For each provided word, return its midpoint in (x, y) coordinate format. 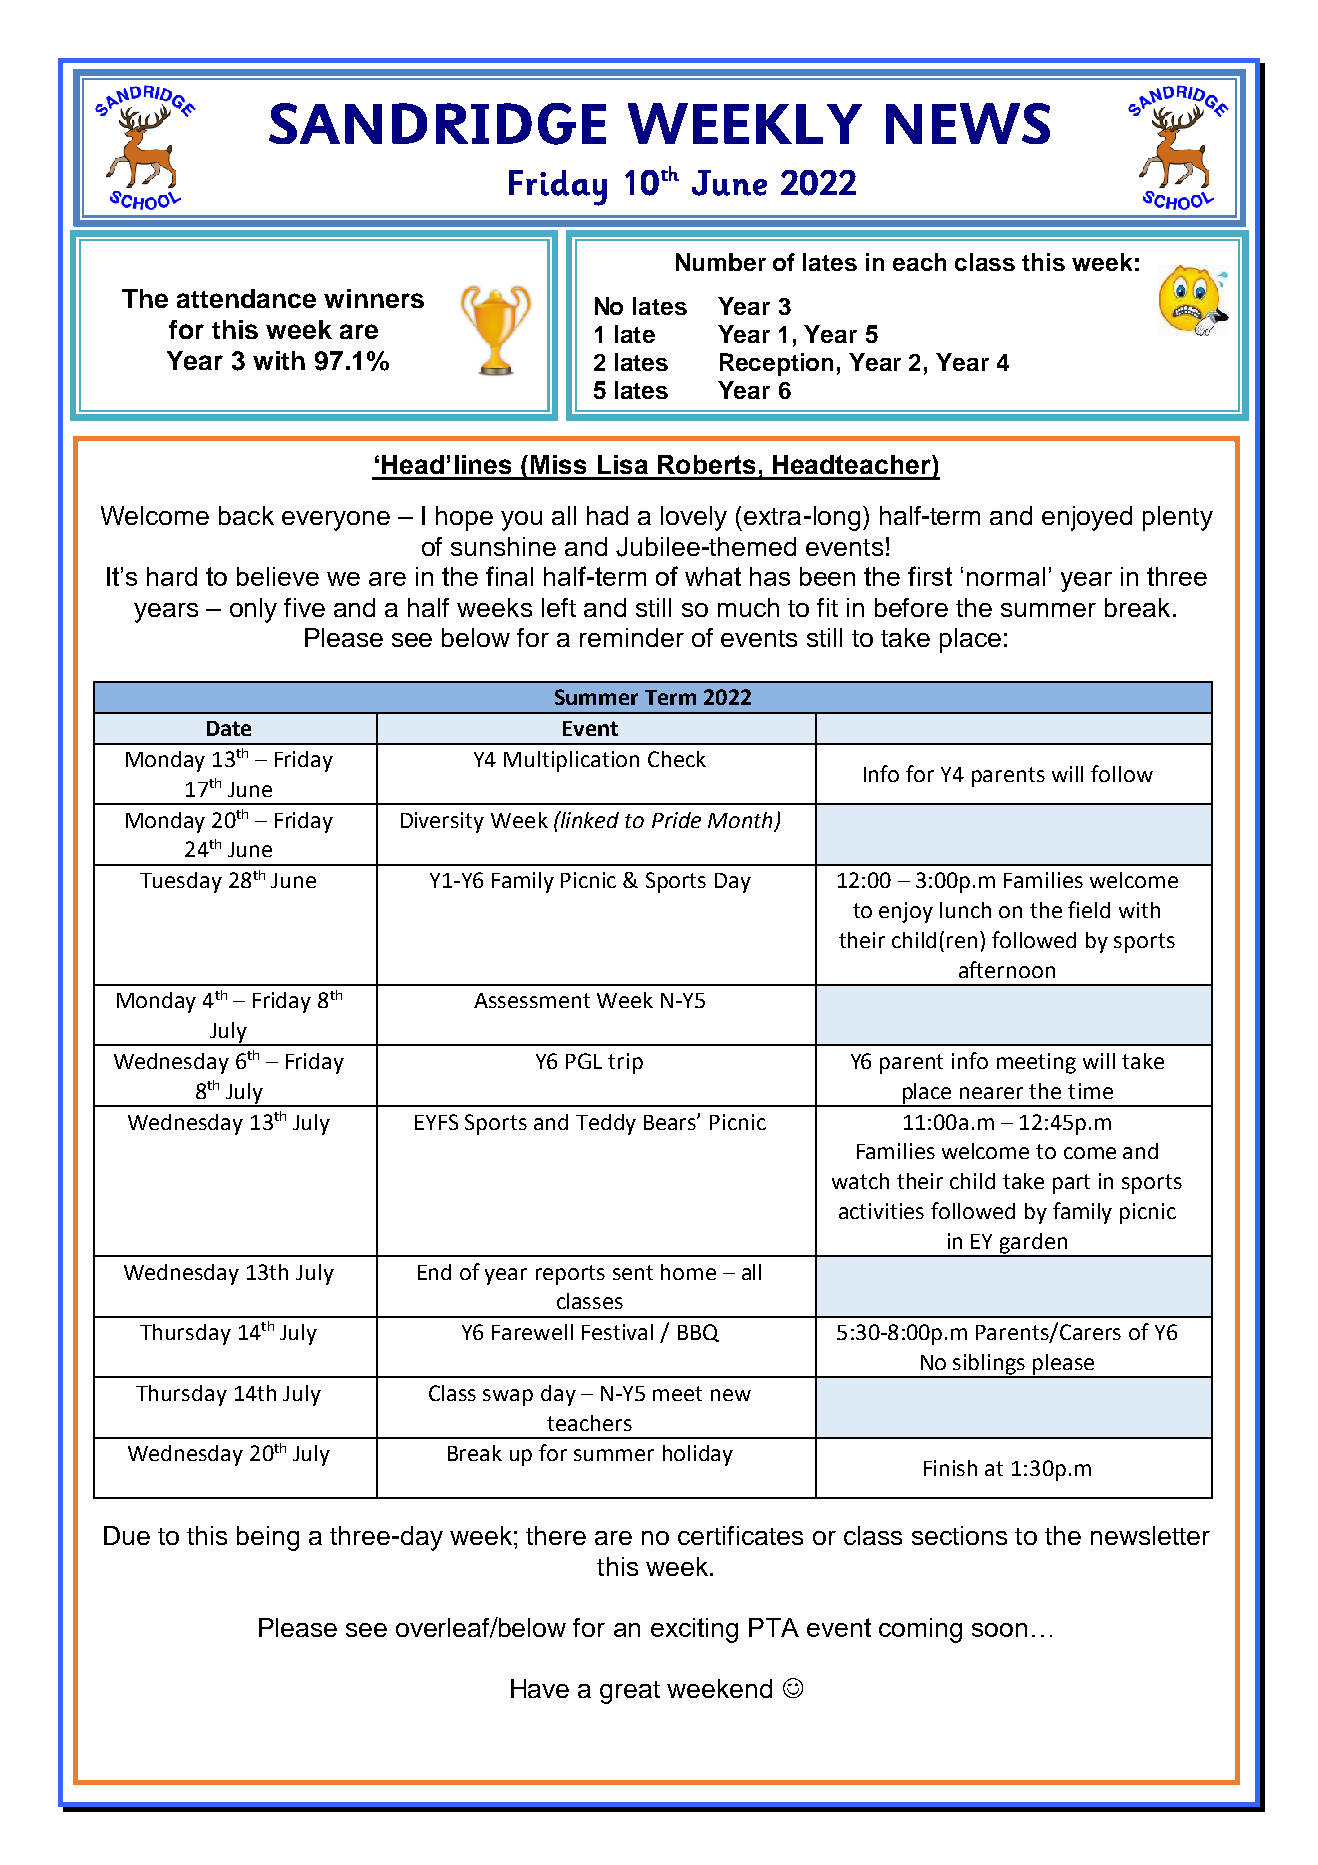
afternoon (1007, 969)
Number (721, 262)
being (268, 1538)
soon (999, 1630)
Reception (776, 364)
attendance (246, 298)
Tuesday (181, 882)
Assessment (532, 1000)
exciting (694, 1630)
